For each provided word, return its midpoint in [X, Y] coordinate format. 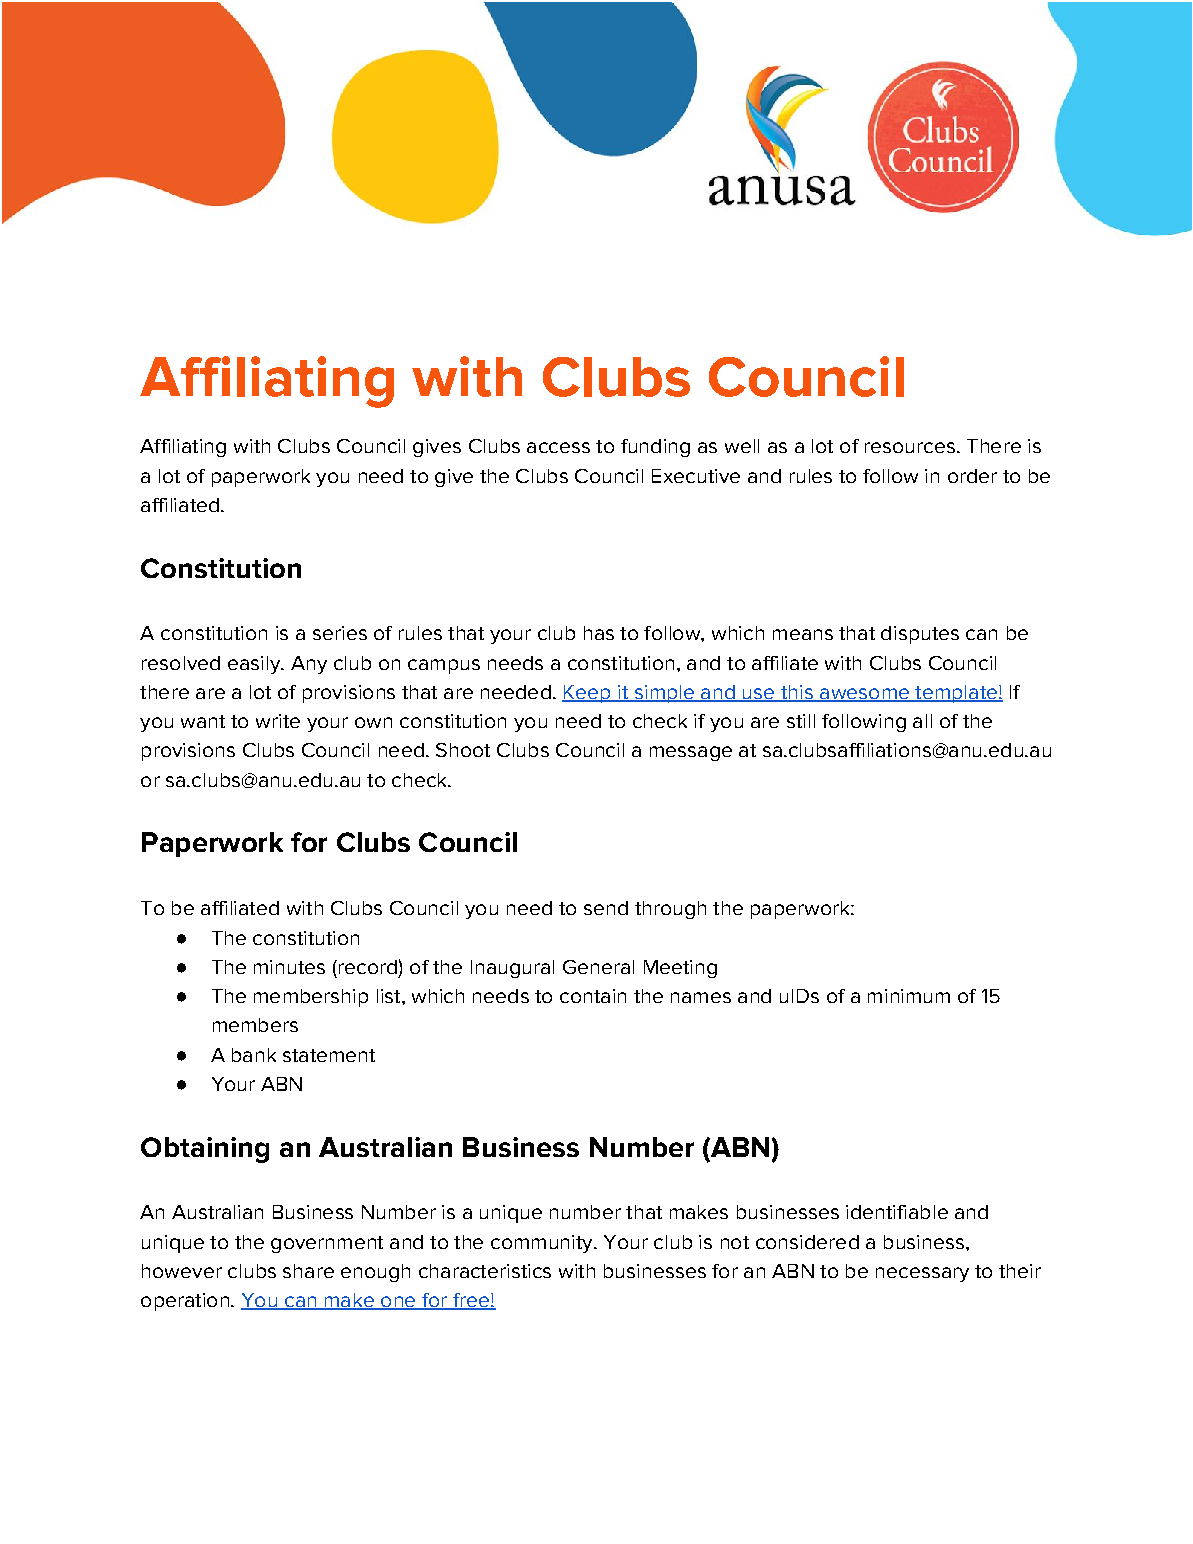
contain [593, 996]
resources [910, 447]
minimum [909, 996]
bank [254, 1055]
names [701, 997]
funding [655, 448]
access [558, 447]
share [308, 1271]
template [956, 694]
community [543, 1244]
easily [255, 665]
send [606, 908]
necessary [922, 1274]
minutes [289, 967]
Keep [587, 694]
